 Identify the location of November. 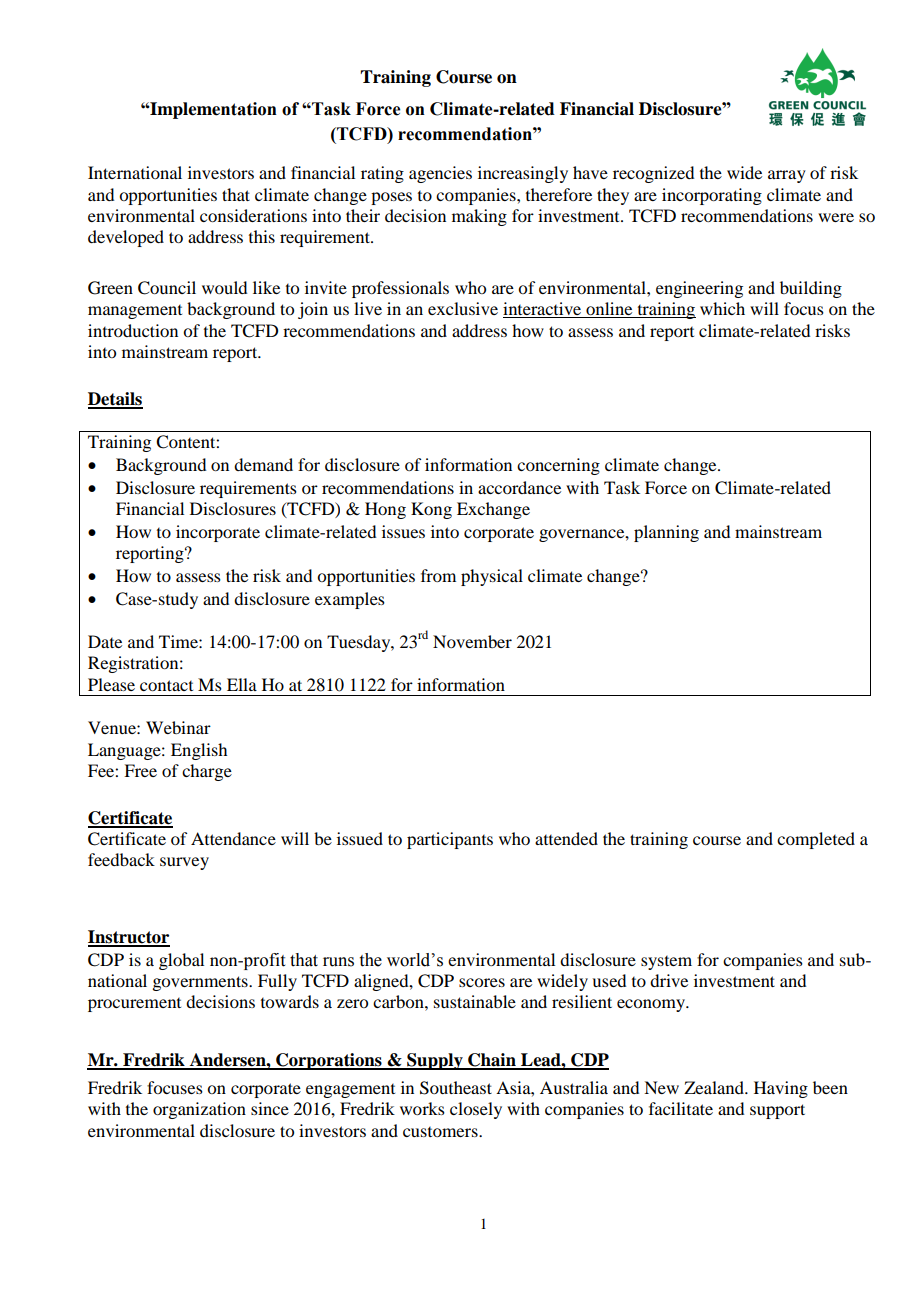
(472, 641).
